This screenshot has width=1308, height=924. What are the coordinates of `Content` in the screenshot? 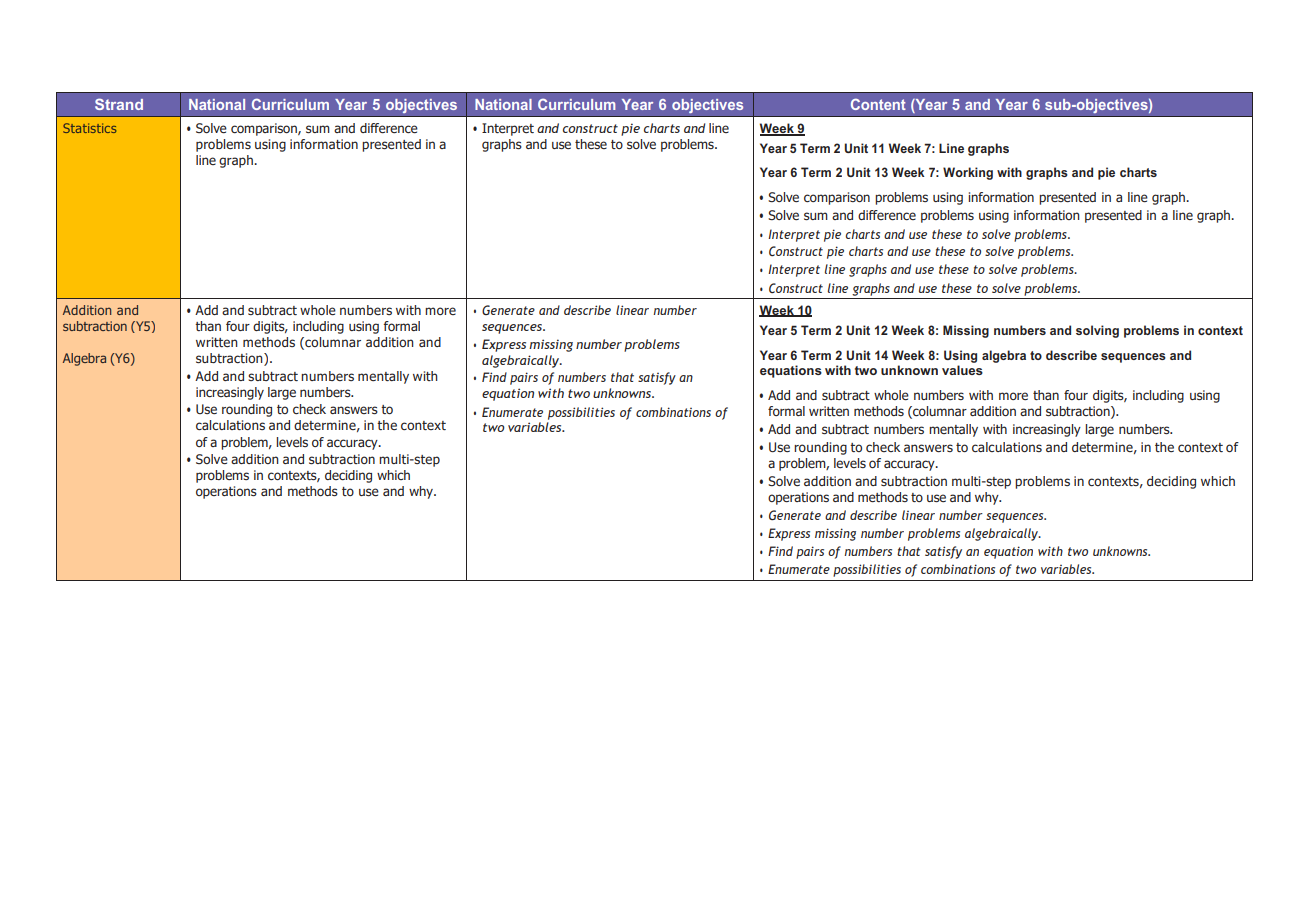 It's located at (878, 104).
